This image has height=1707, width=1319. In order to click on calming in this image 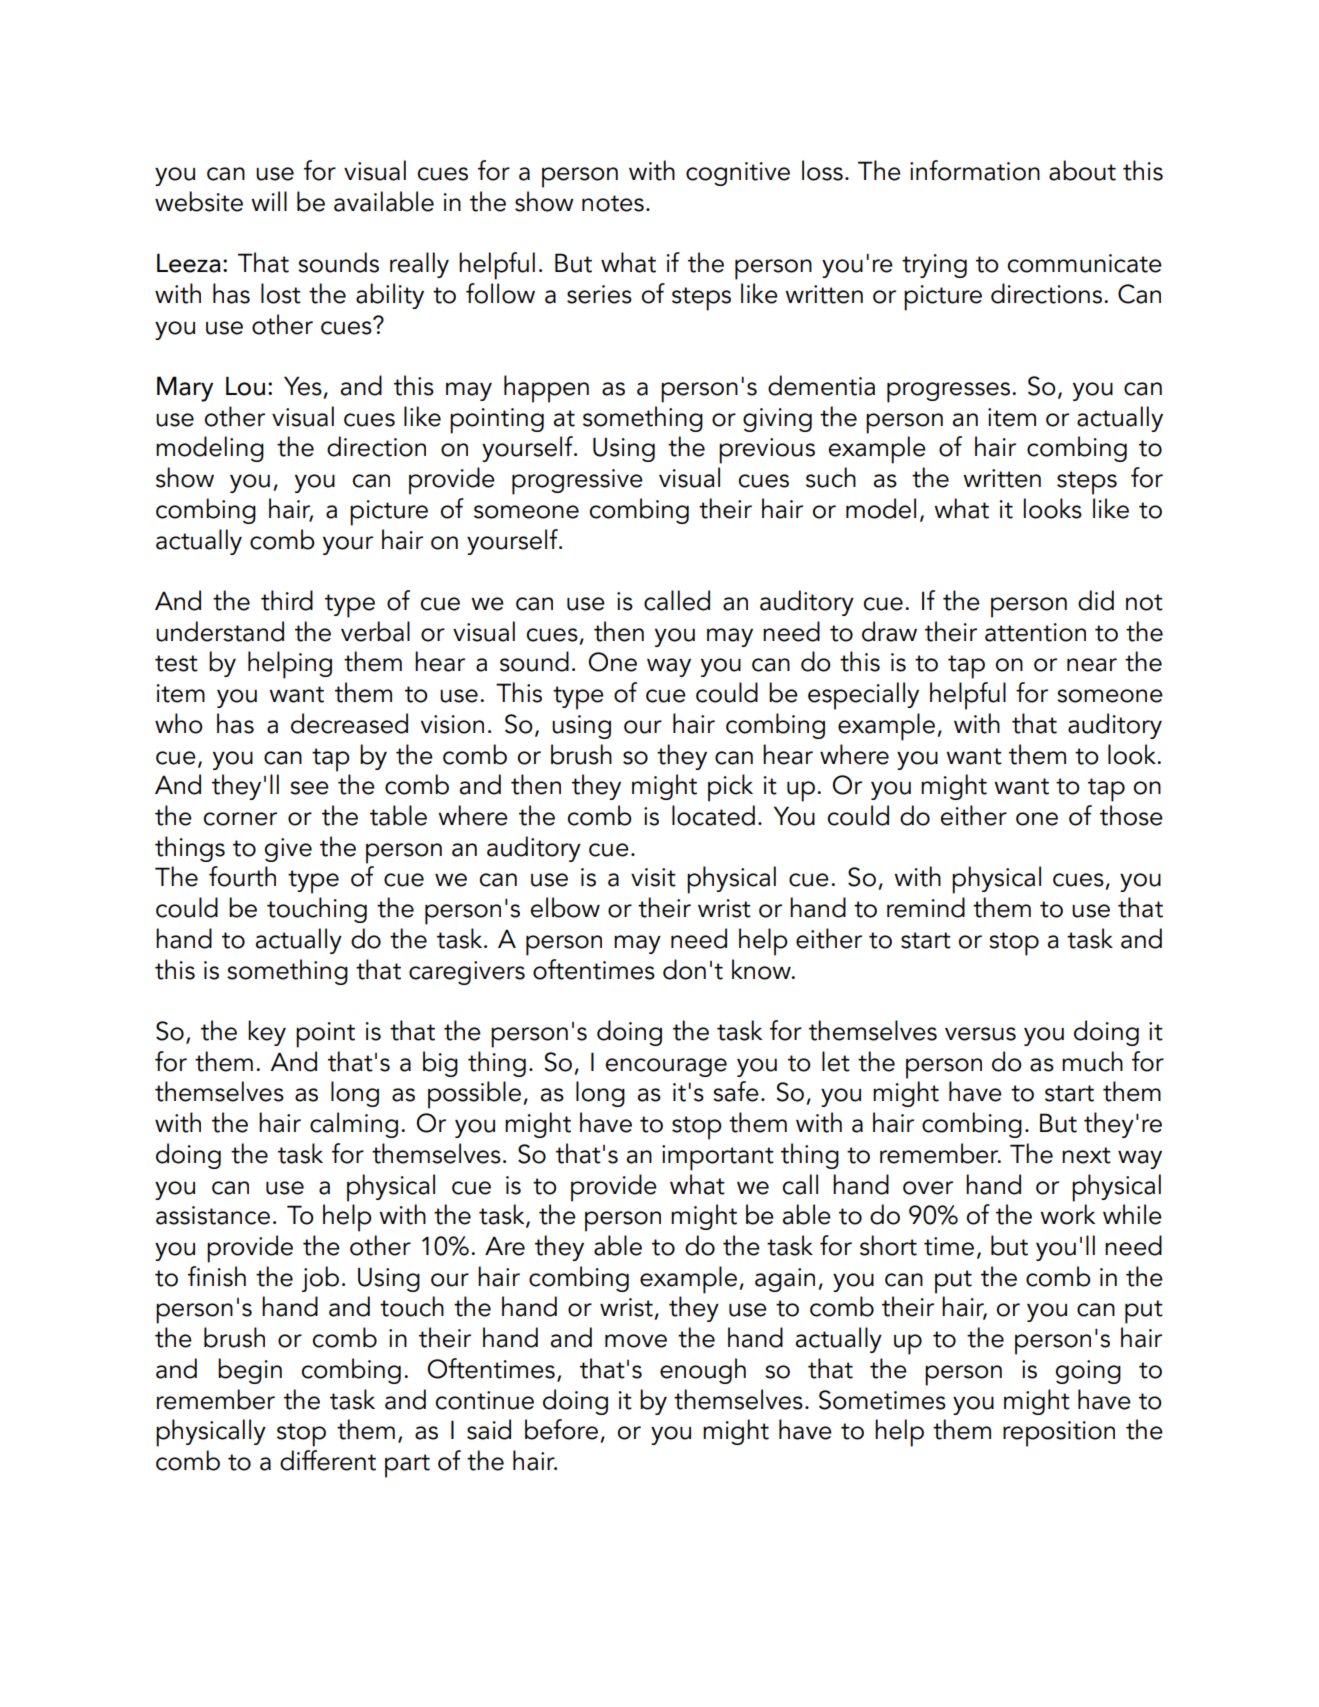, I will do `click(354, 1125)`.
